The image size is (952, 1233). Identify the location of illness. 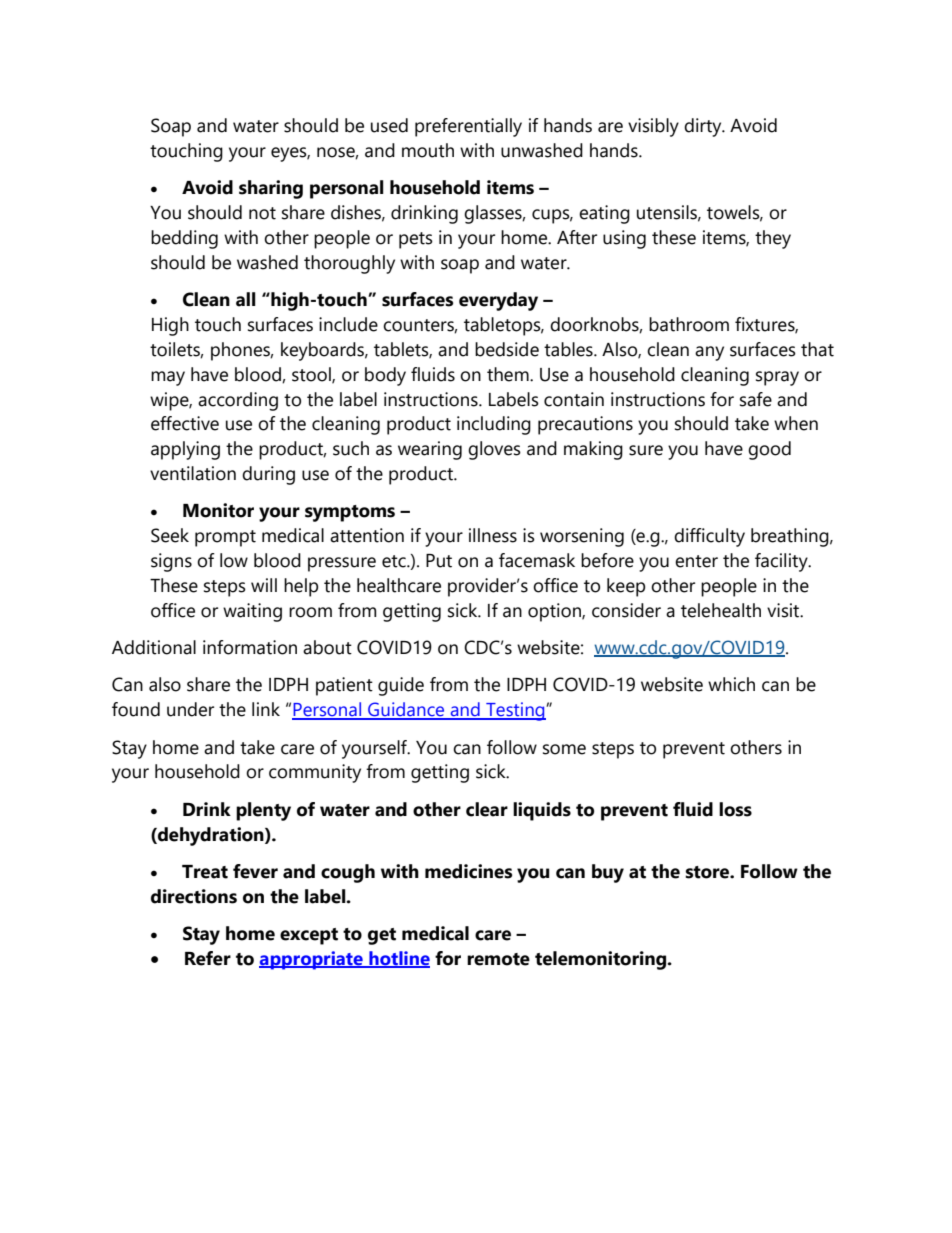
(493, 535).
